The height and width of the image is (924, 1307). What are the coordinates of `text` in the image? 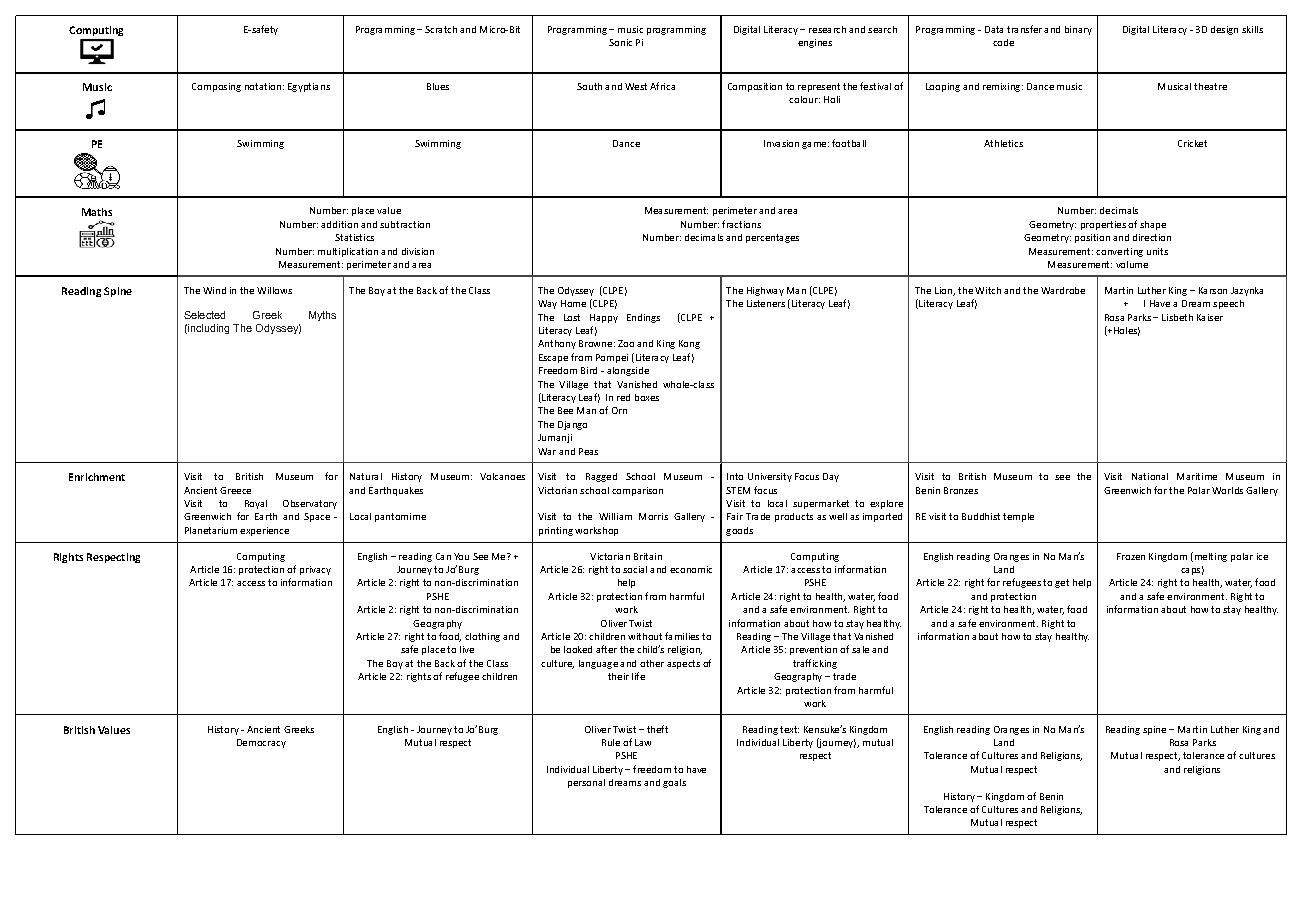 It's located at (789, 729).
